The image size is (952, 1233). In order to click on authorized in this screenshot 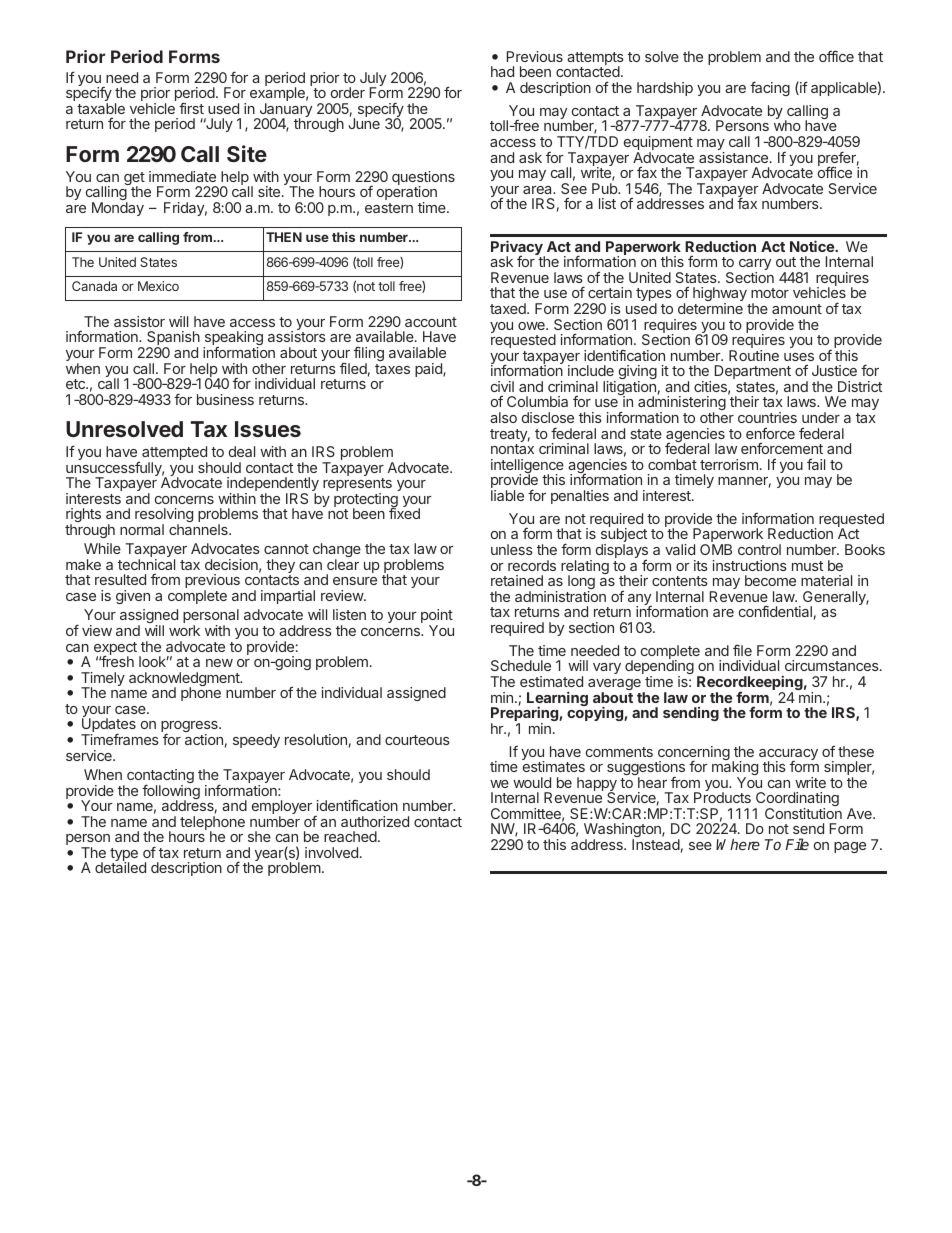, I will do `click(375, 821)`.
